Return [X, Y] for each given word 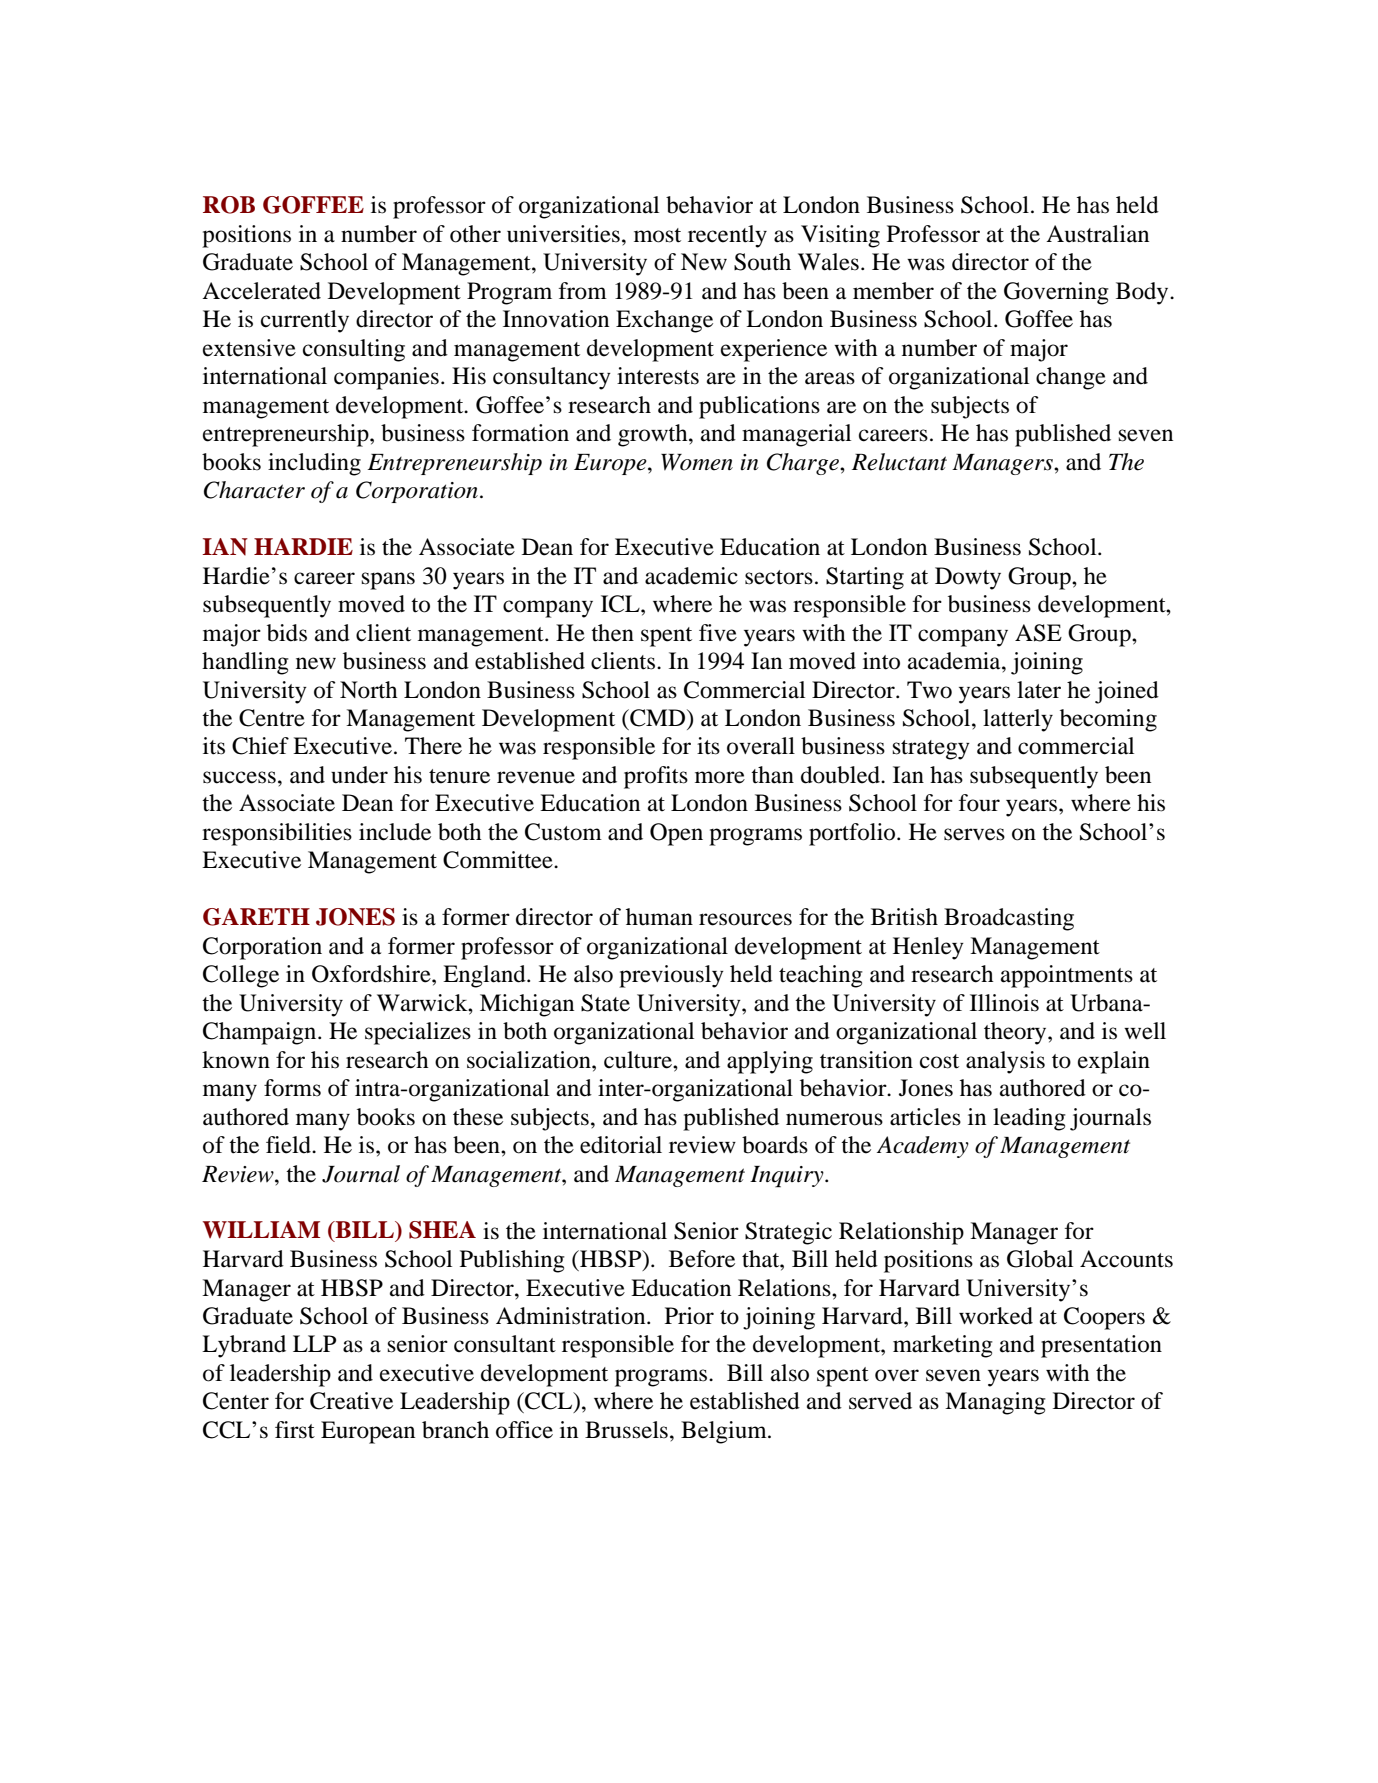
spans [388, 581]
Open [676, 834]
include [395, 832]
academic [691, 576]
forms [292, 1088]
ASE [1038, 633]
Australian [1097, 234]
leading [1029, 1119]
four [979, 803]
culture [639, 1060]
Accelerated [261, 291]
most [657, 235]
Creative [351, 1401]
